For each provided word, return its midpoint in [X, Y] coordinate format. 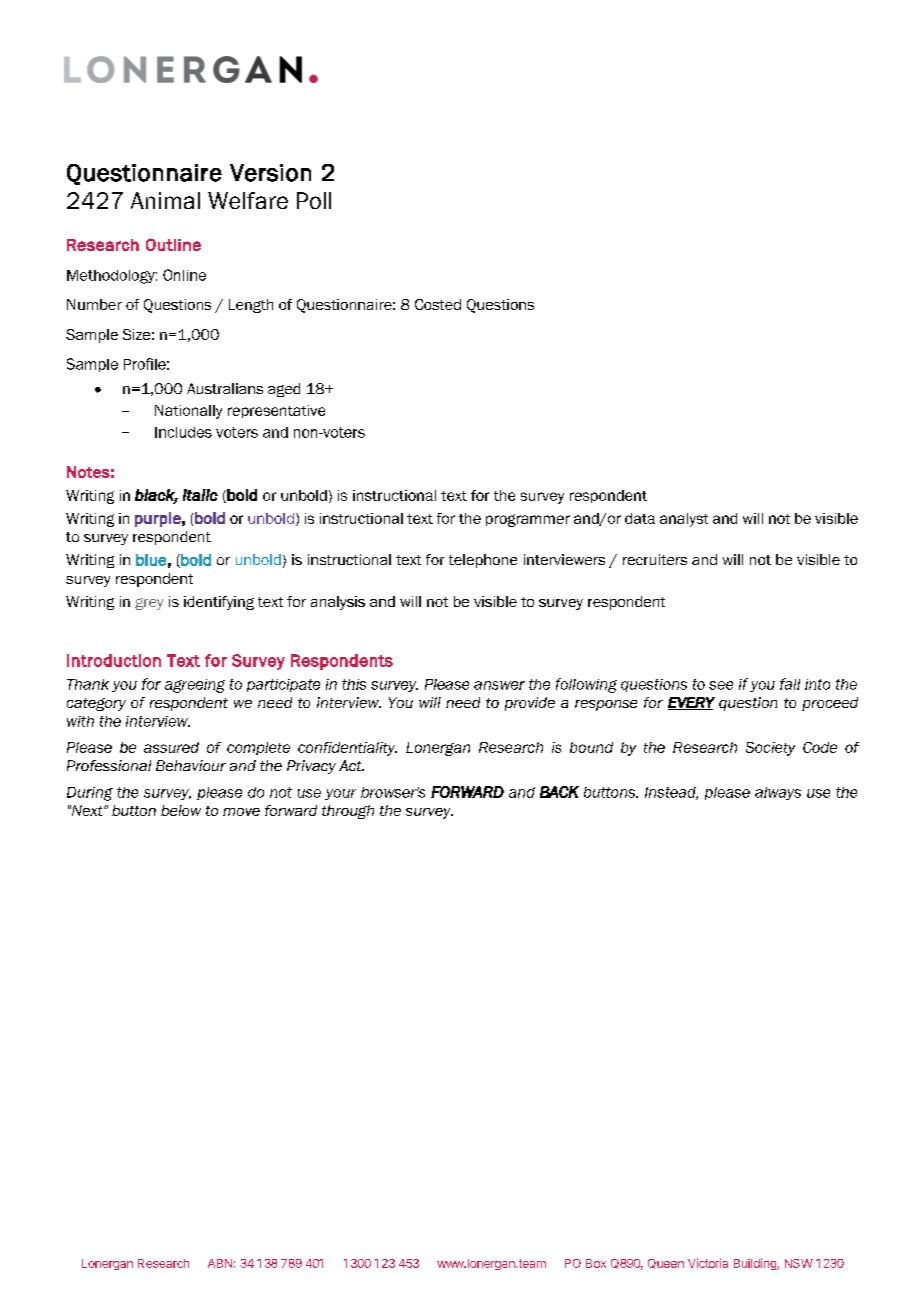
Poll [314, 200]
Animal [165, 200]
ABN [220, 1263]
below [181, 810]
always [778, 793]
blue [151, 560]
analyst [684, 520]
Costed [438, 304]
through [348, 812]
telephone [483, 561]
